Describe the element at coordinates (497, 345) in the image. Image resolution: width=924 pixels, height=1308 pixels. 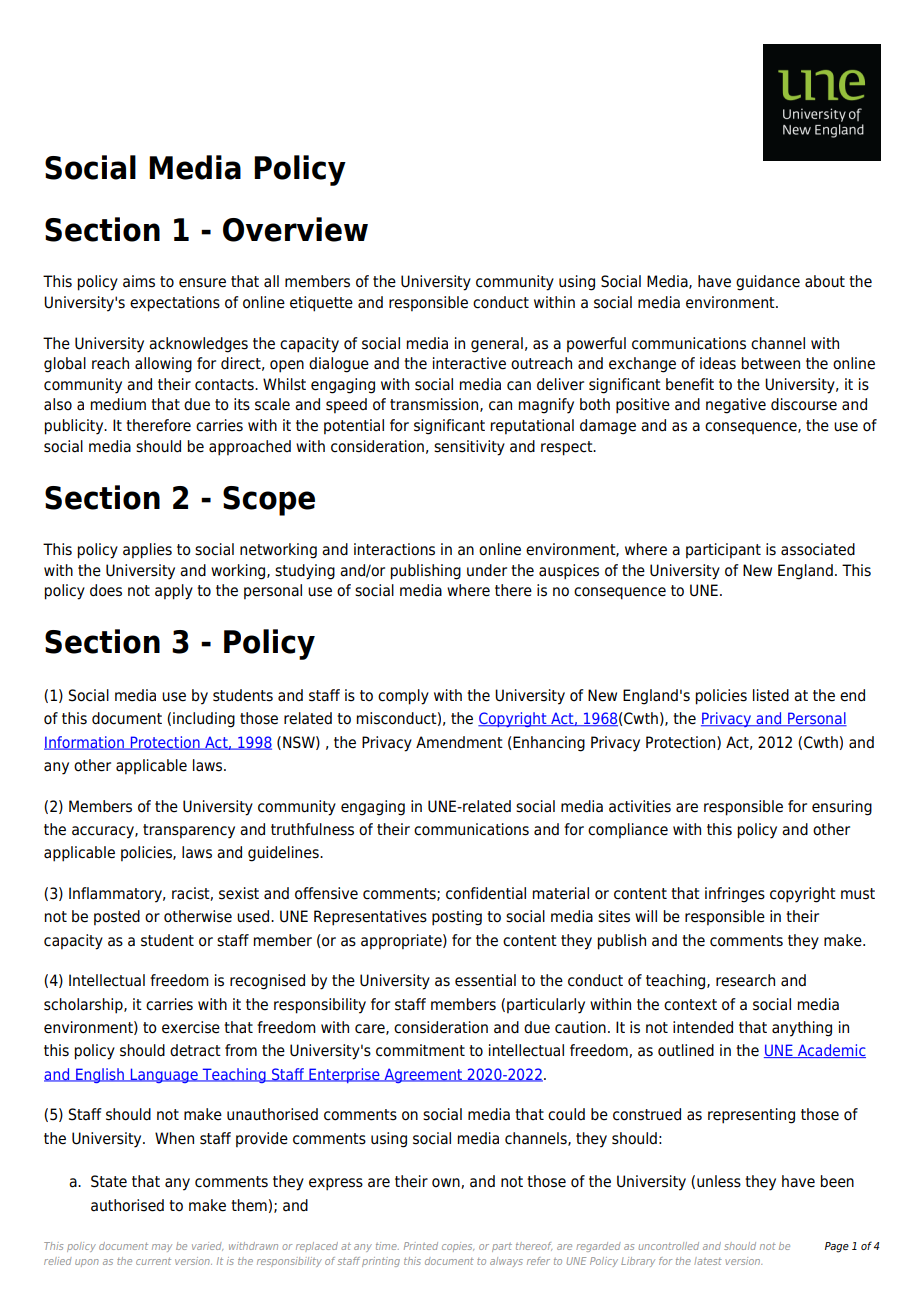
I see `general` at that location.
